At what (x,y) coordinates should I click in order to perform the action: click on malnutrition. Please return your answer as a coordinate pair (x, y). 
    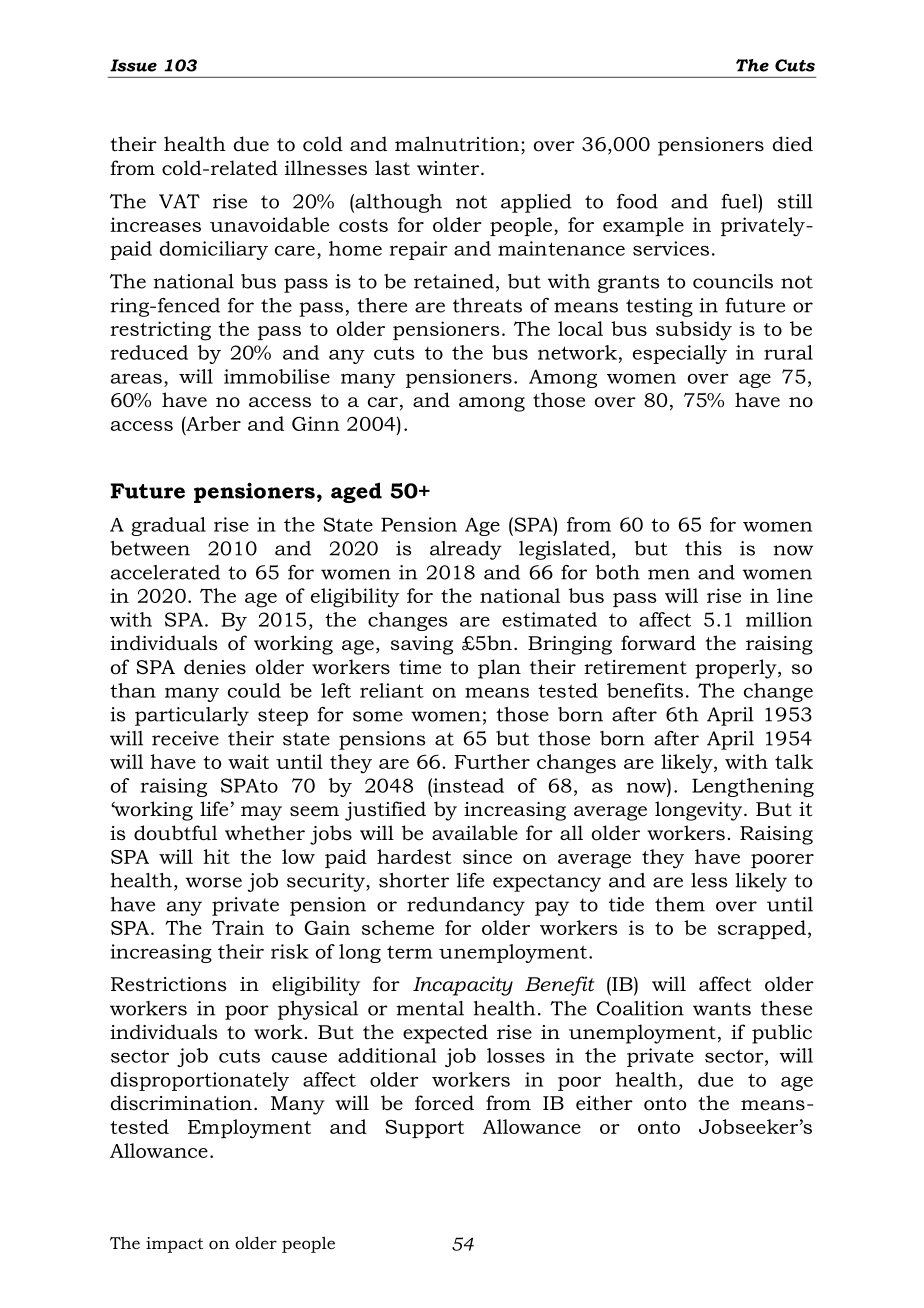
    Looking at the image, I should click on (458, 145).
